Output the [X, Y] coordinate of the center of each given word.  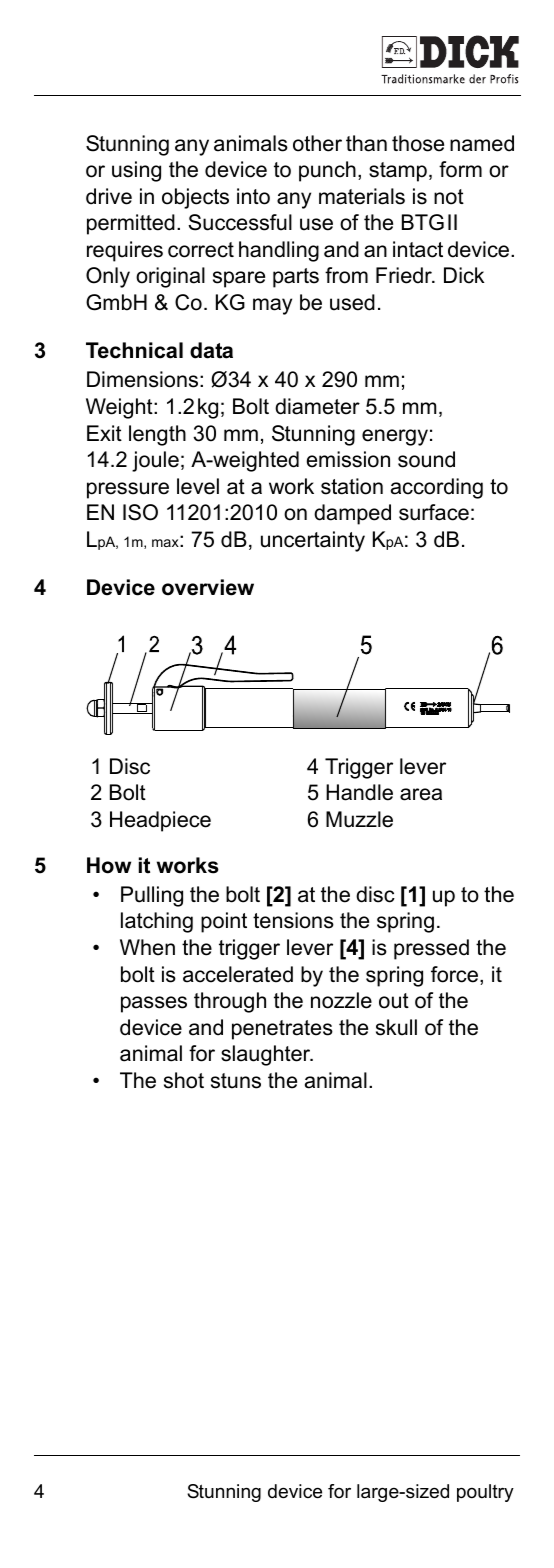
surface [434, 512]
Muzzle [359, 819]
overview [208, 587]
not [449, 197]
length [157, 435]
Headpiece [160, 821]
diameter [317, 406]
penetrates [282, 1030]
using [136, 171]
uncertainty [313, 541]
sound [426, 459]
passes [154, 1004]
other [317, 143]
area [421, 794]
